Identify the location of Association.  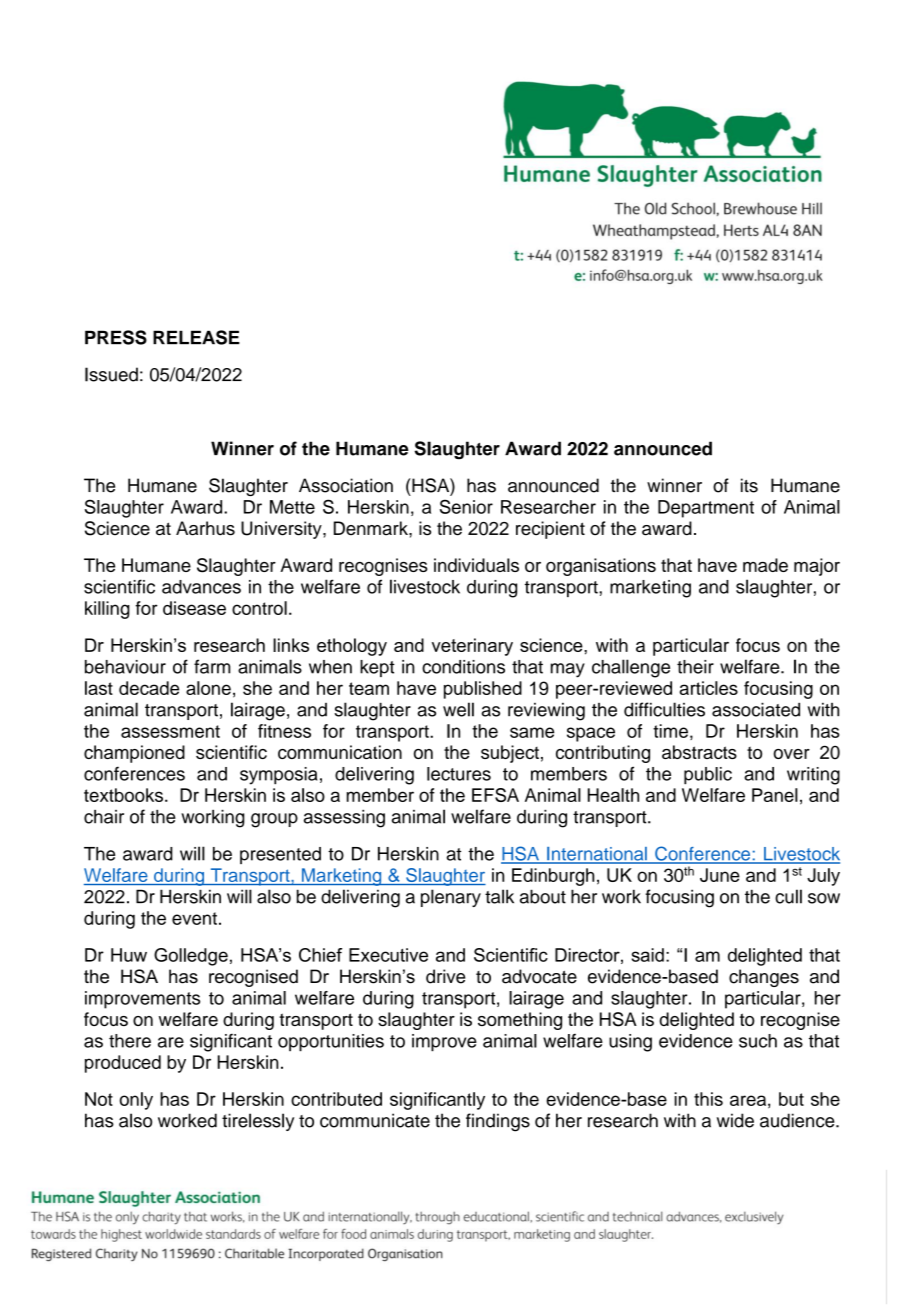
(346, 485).
